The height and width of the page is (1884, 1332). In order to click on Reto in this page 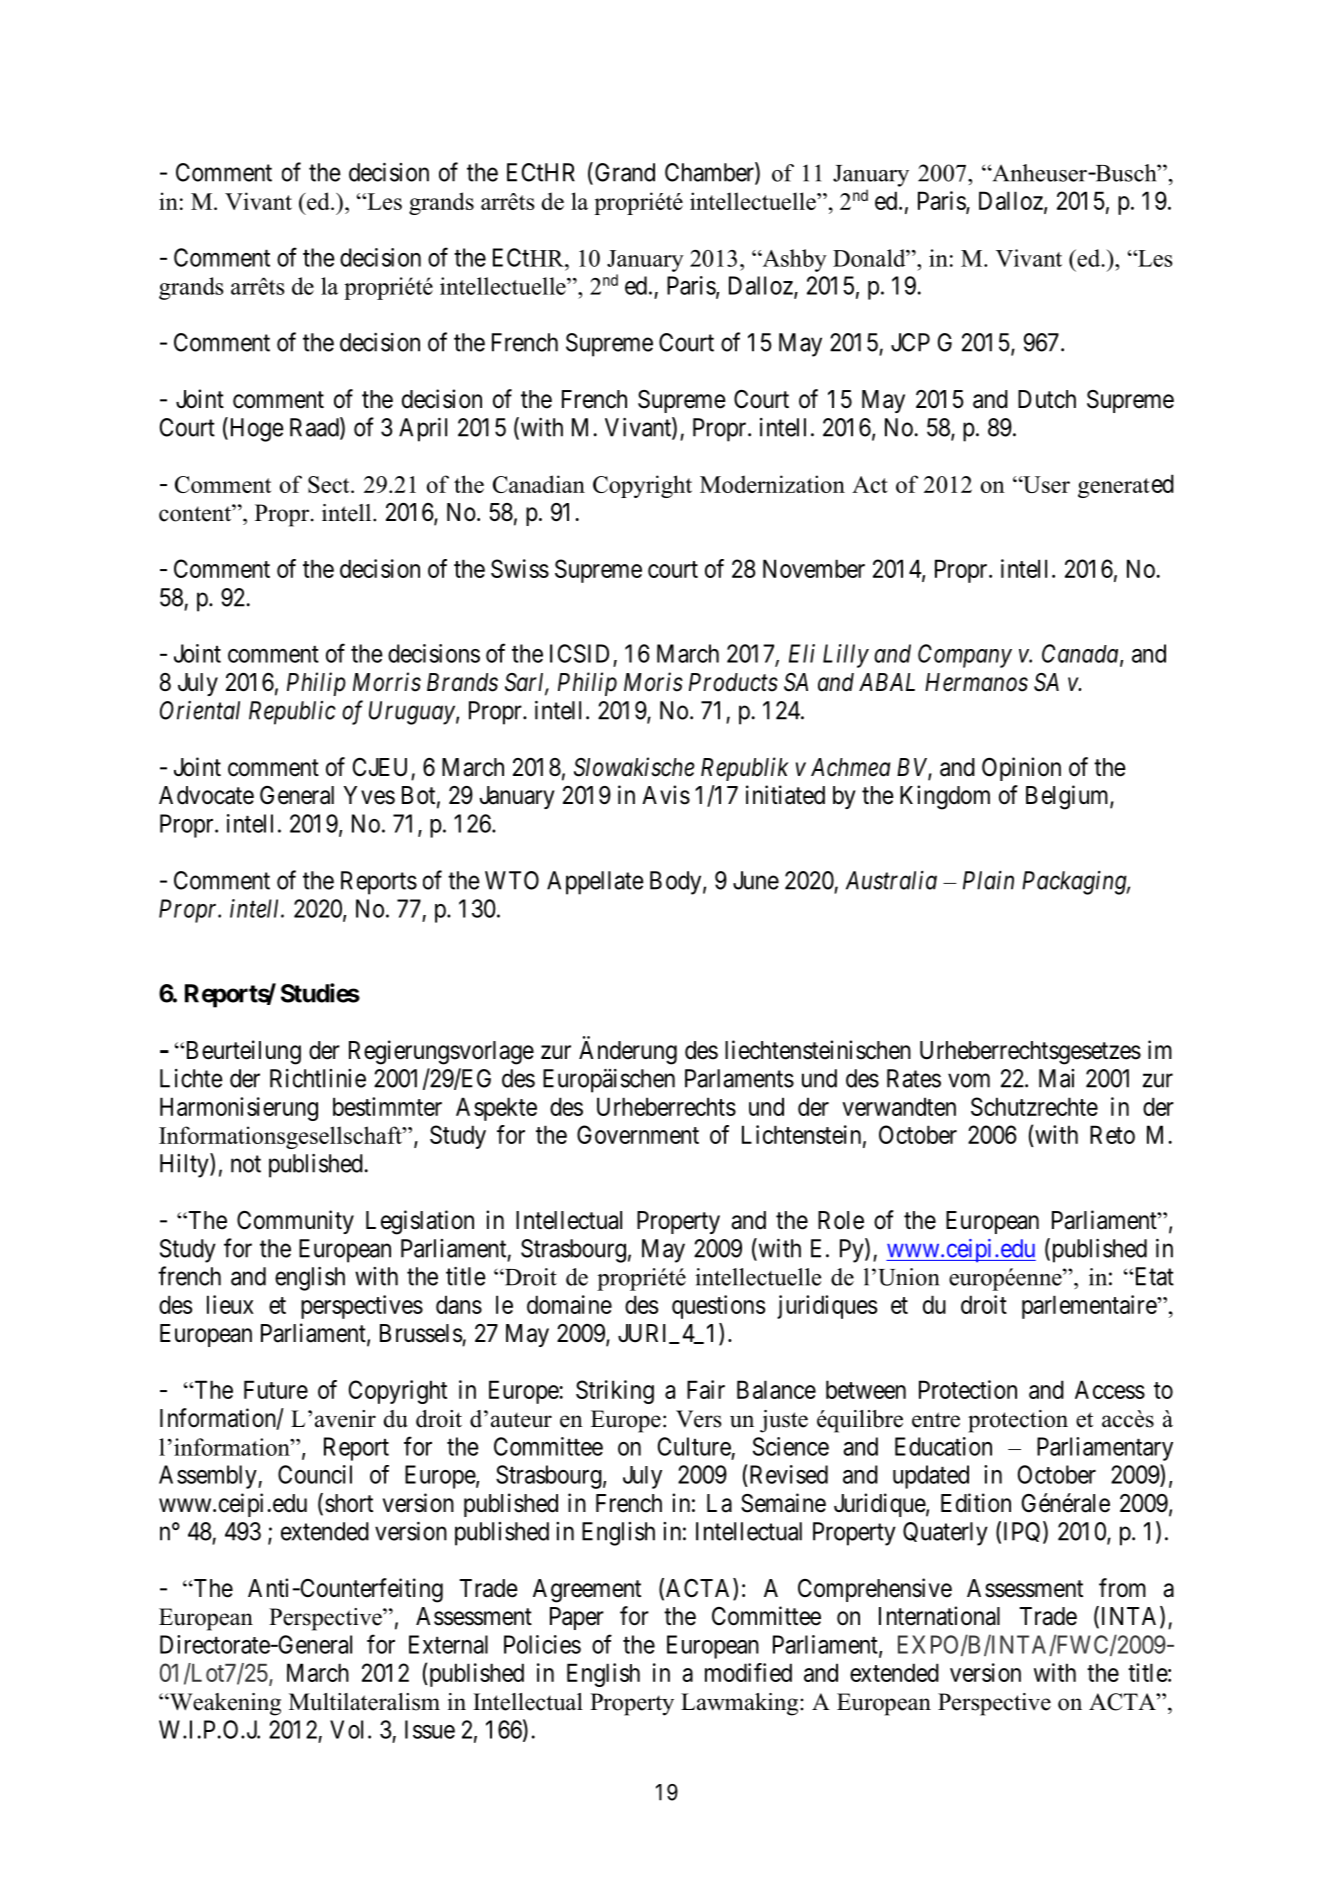, I will do `click(1112, 1134)`.
